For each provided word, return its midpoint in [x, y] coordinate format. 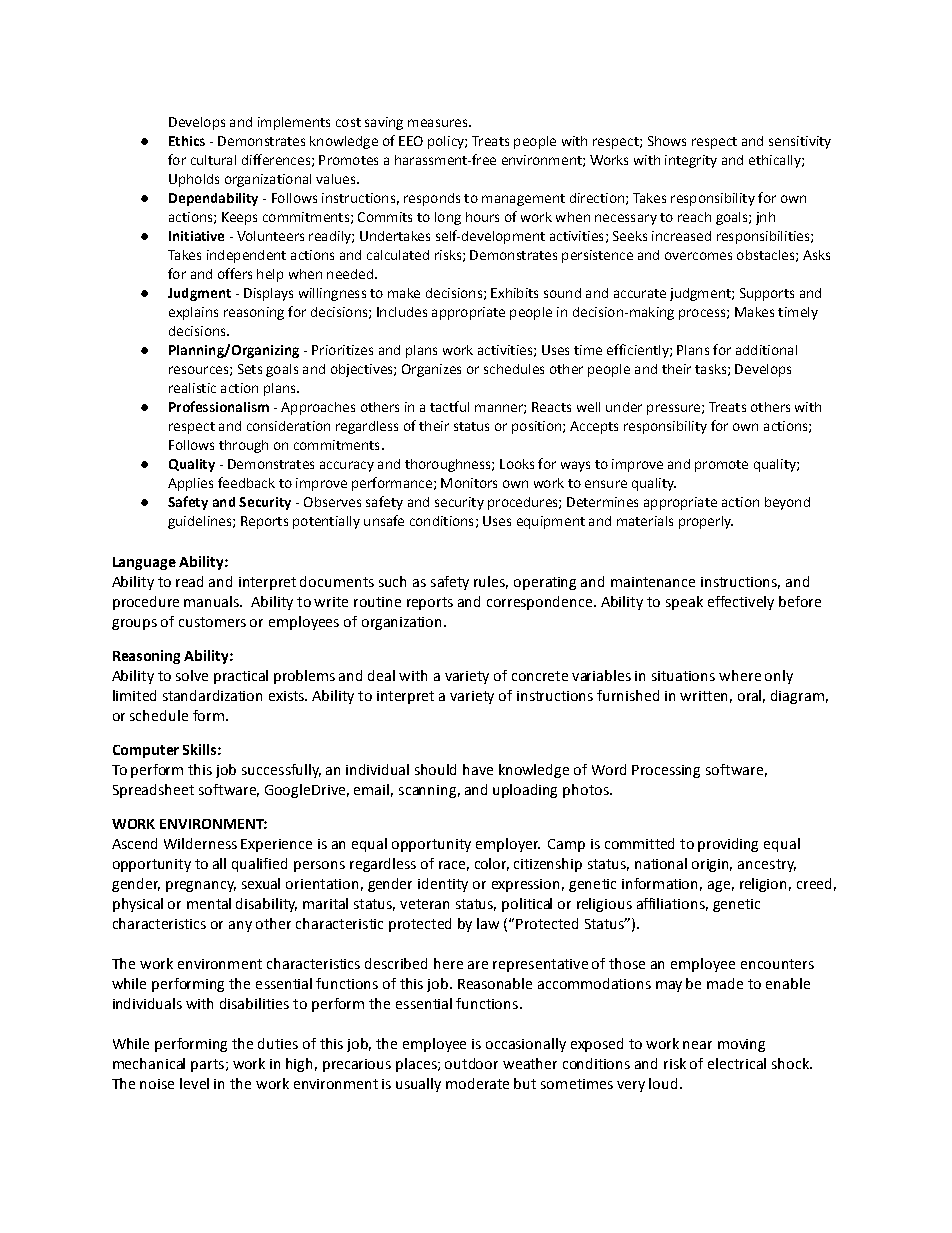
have [478, 769]
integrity [691, 161]
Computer [146, 751]
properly [706, 522]
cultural [213, 160]
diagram [797, 697]
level [194, 1083]
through [243, 446]
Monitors [469, 483]
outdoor [471, 1063]
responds [432, 199]
